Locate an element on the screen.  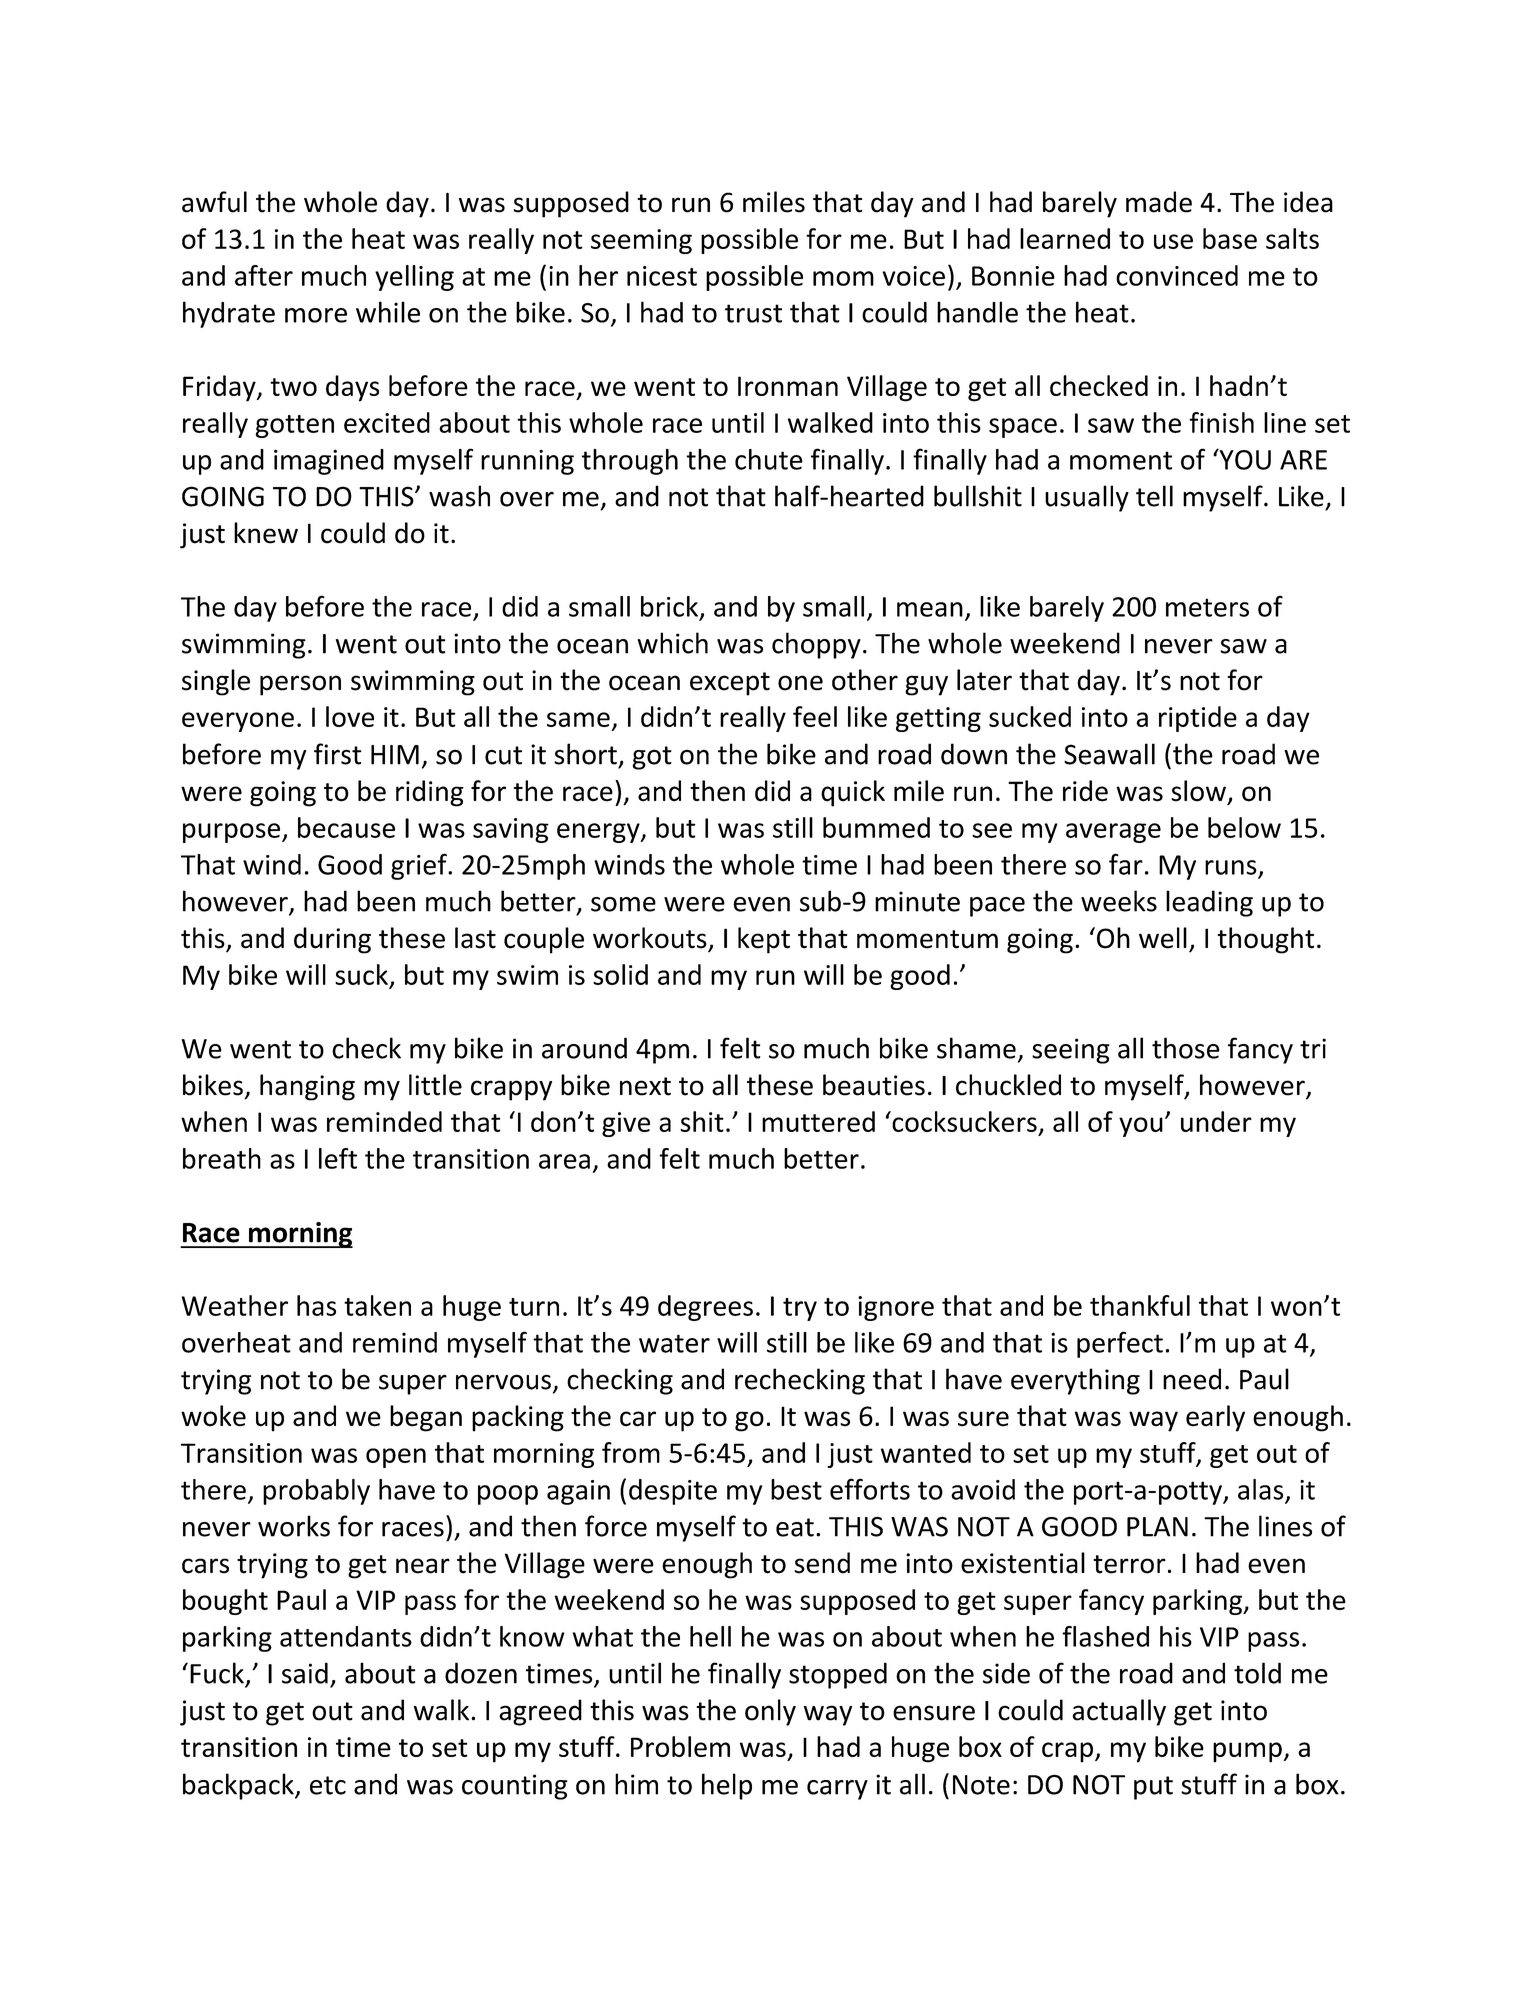
only is located at coordinates (770, 1712).
